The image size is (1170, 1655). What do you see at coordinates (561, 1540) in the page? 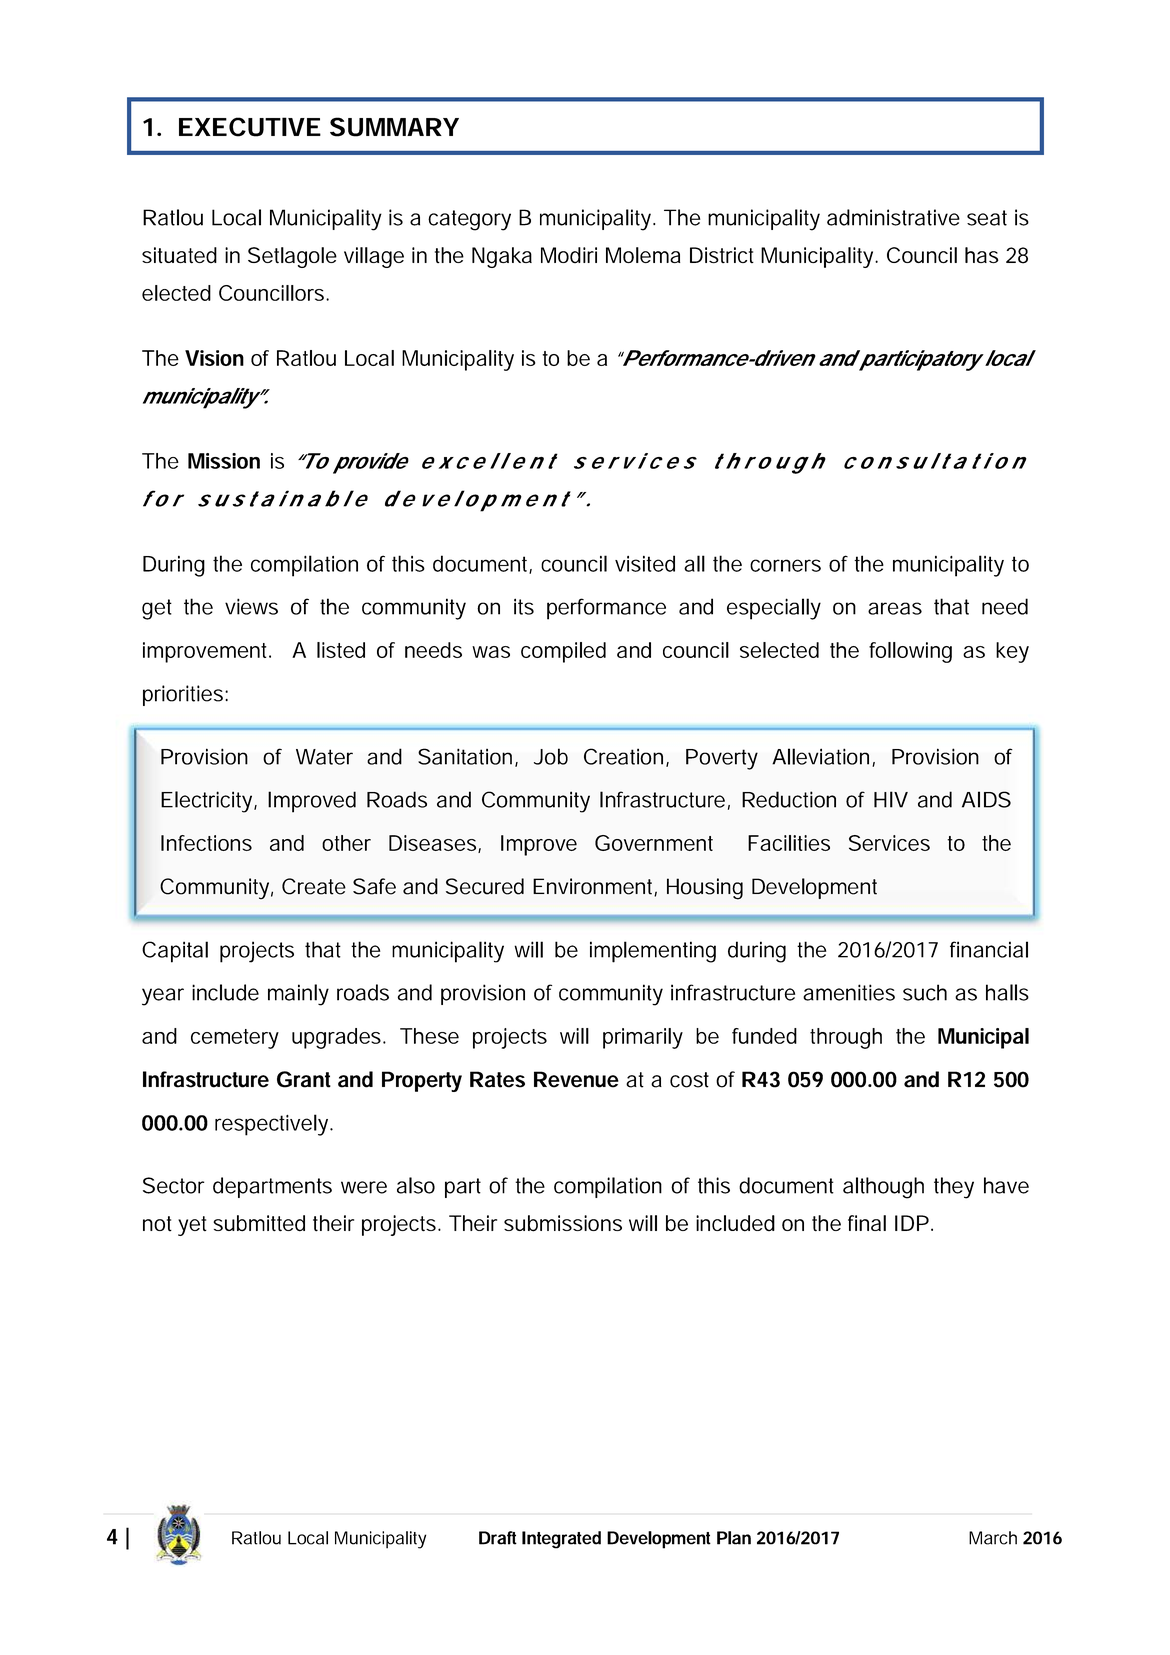
I see `Integrated` at bounding box center [561, 1540].
